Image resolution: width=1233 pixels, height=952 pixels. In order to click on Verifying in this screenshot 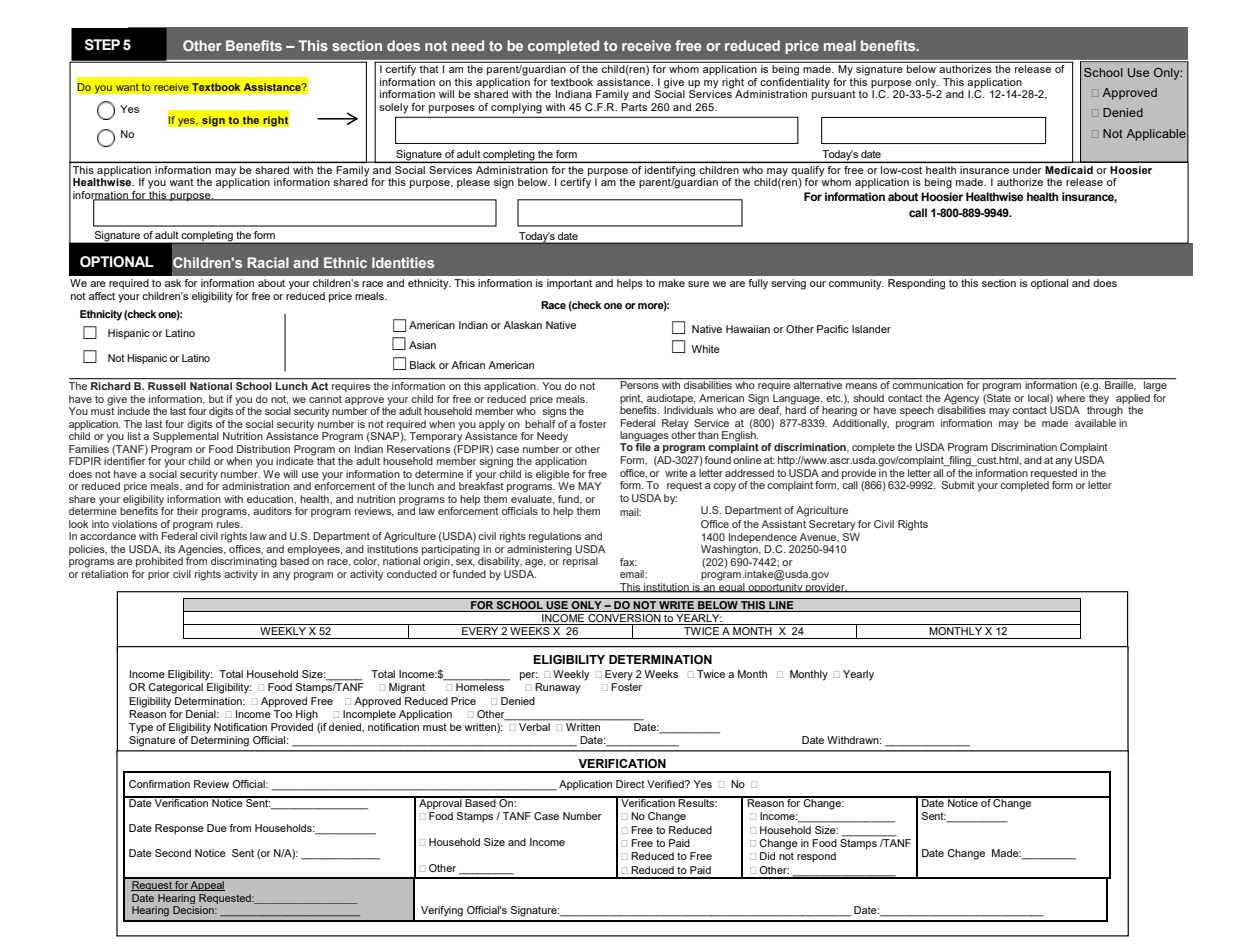, I will do `click(442, 911)`.
